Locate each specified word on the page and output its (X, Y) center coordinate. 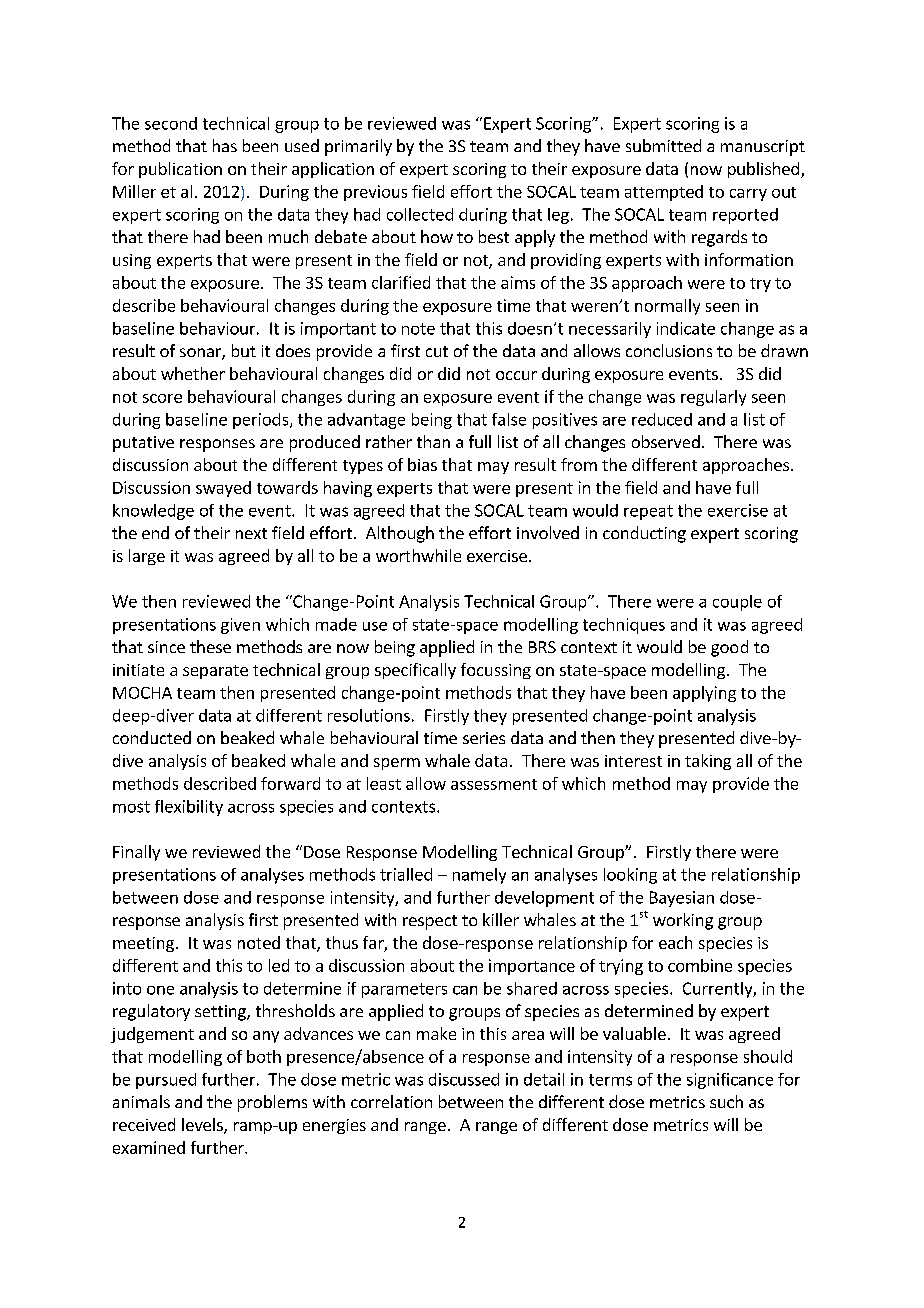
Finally (136, 853)
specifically (415, 671)
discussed (464, 1079)
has (225, 145)
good (729, 648)
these (210, 646)
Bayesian (682, 899)
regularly (713, 398)
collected (420, 214)
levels (203, 1126)
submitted (663, 145)
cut (437, 351)
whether (193, 373)
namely (479, 876)
